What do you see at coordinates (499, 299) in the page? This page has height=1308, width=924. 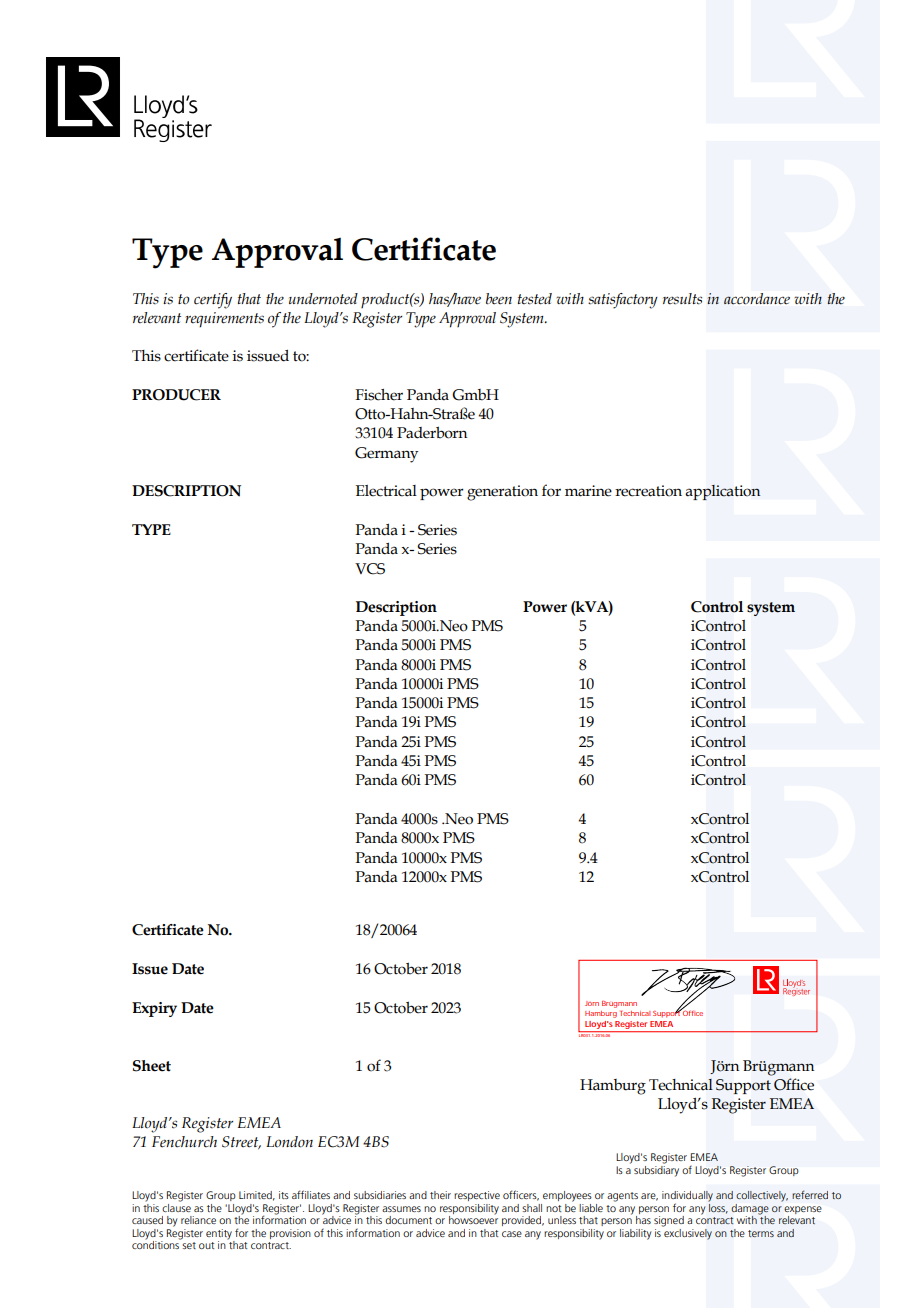 I see `been` at bounding box center [499, 299].
